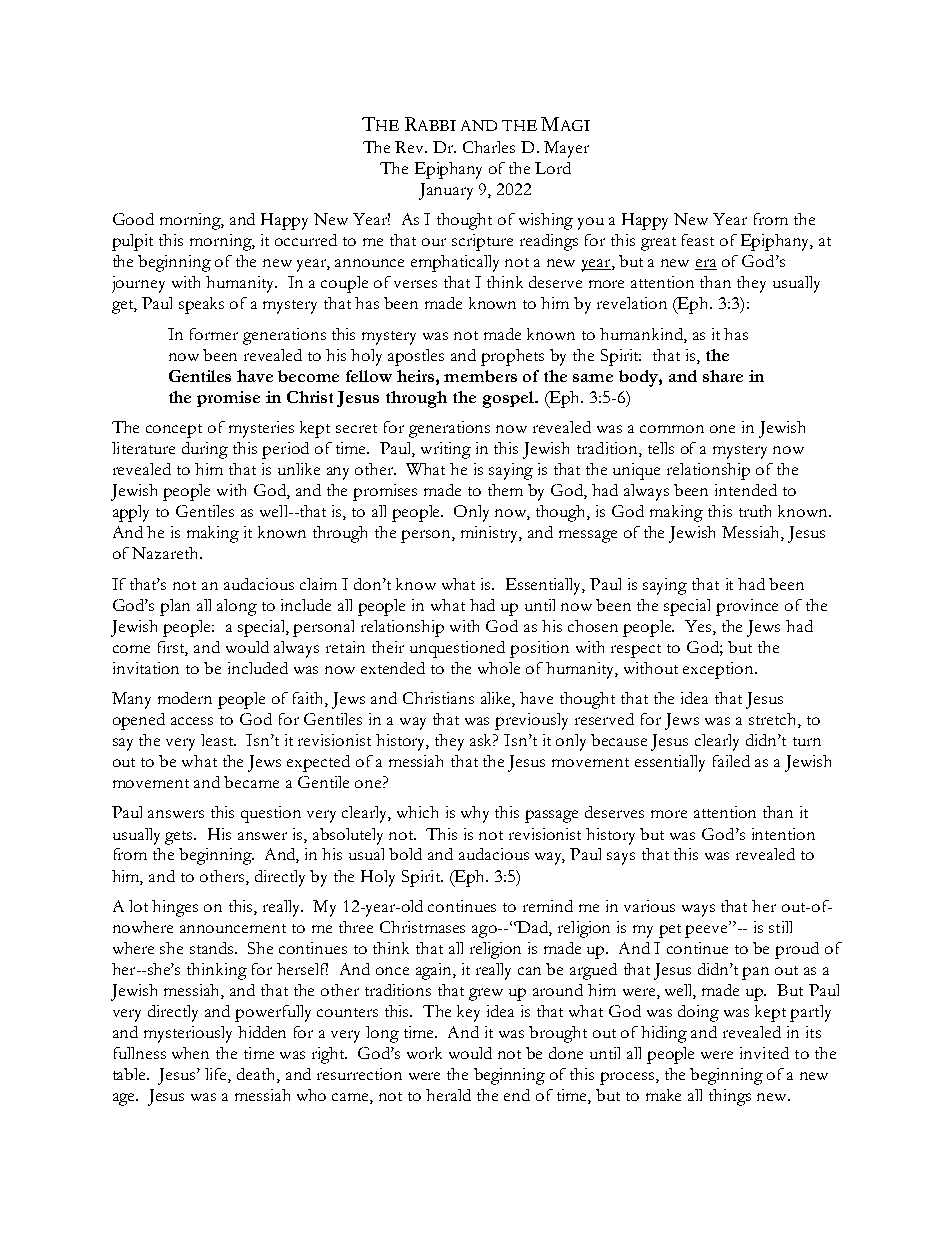  Describe the element at coordinates (698, 240) in the document. I see `feast` at that location.
